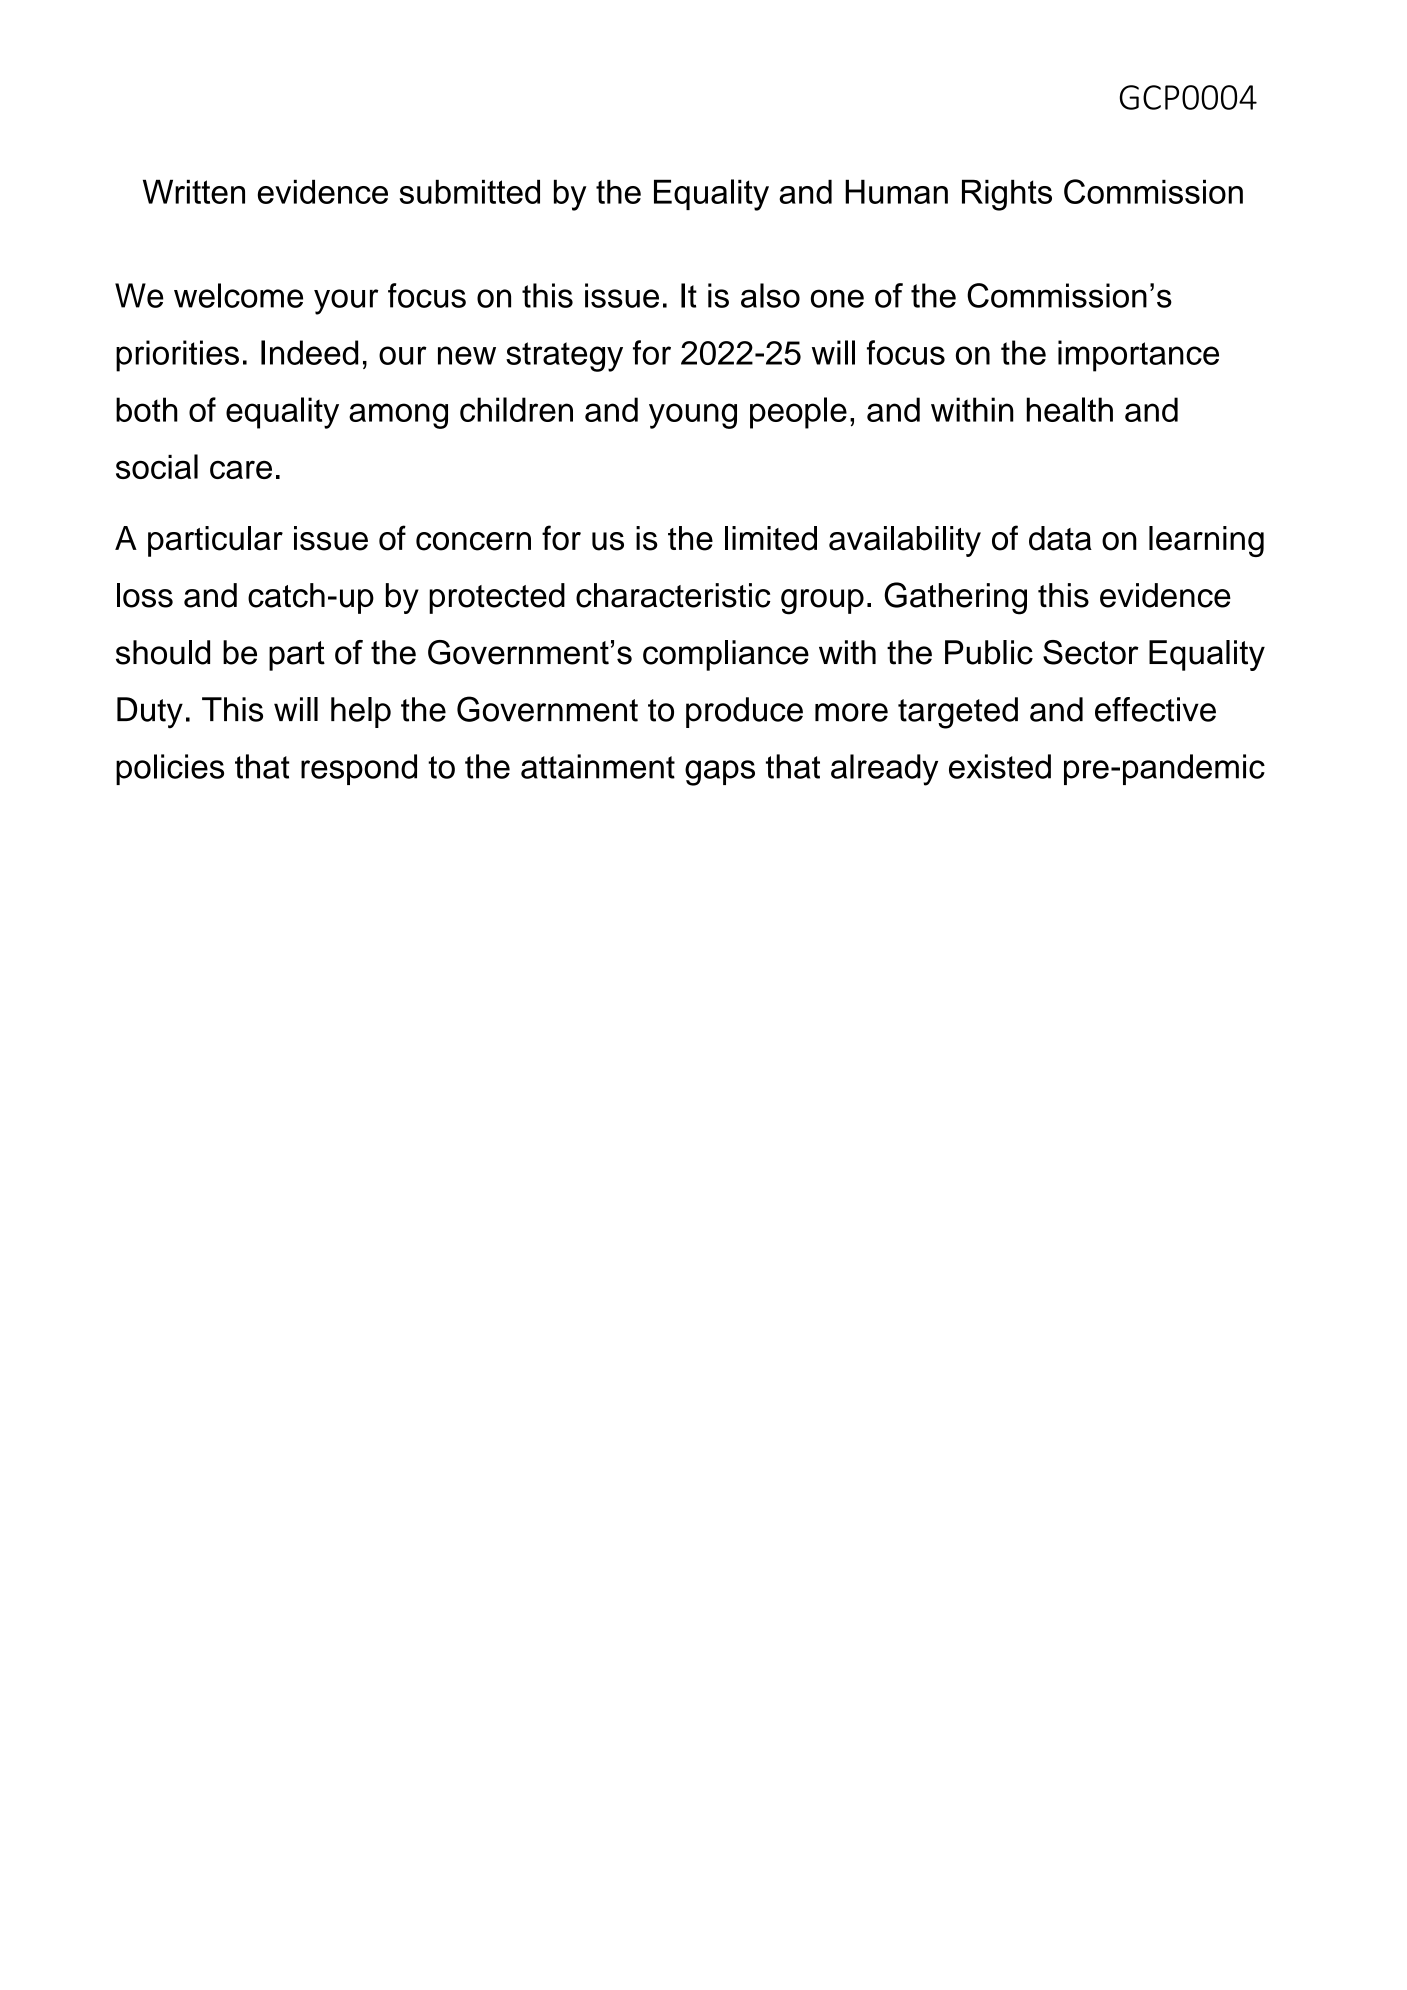  I want to click on Written, so click(194, 191).
